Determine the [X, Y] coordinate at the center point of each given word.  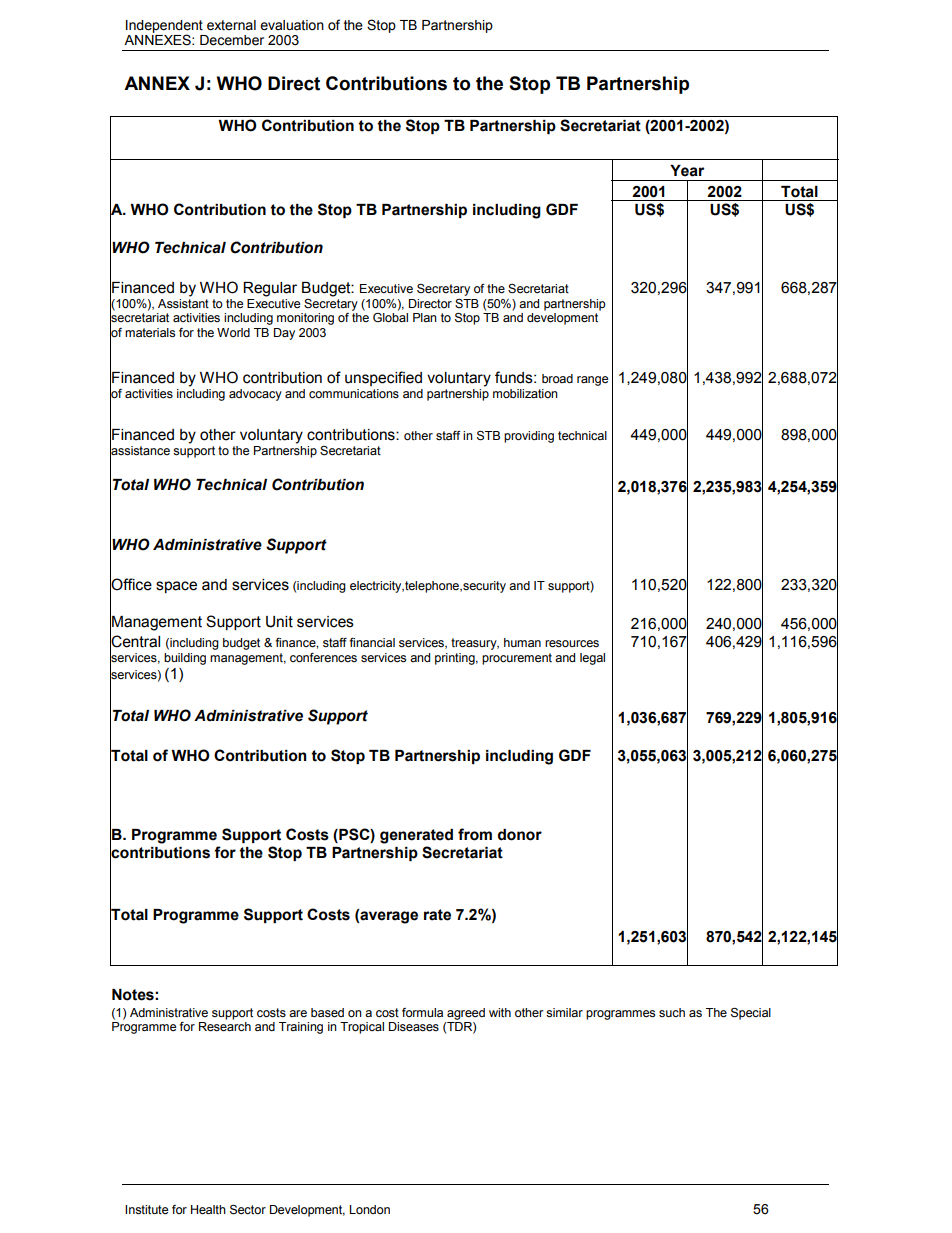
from [475, 834]
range [592, 381]
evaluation [292, 25]
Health [208, 1210]
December [232, 40]
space [176, 587]
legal [592, 659]
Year [687, 171]
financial [372, 642]
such [672, 1012]
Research [225, 1027]
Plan [425, 317]
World [233, 332]
